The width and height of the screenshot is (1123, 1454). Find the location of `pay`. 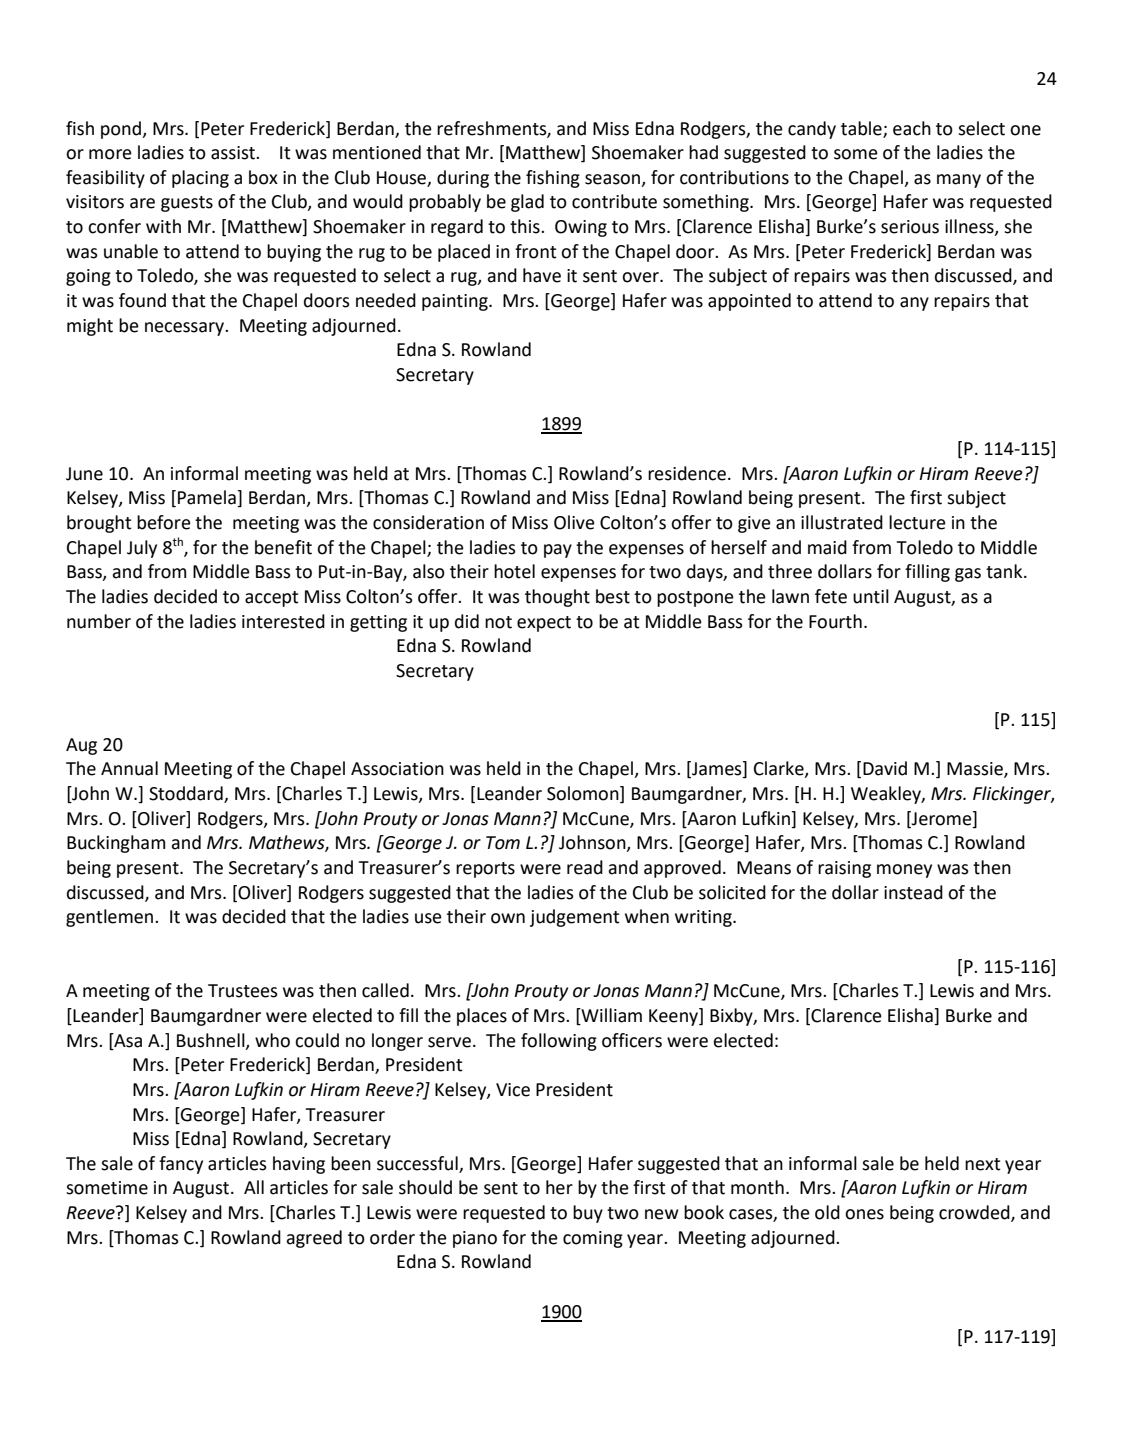

pay is located at coordinates (558, 551).
